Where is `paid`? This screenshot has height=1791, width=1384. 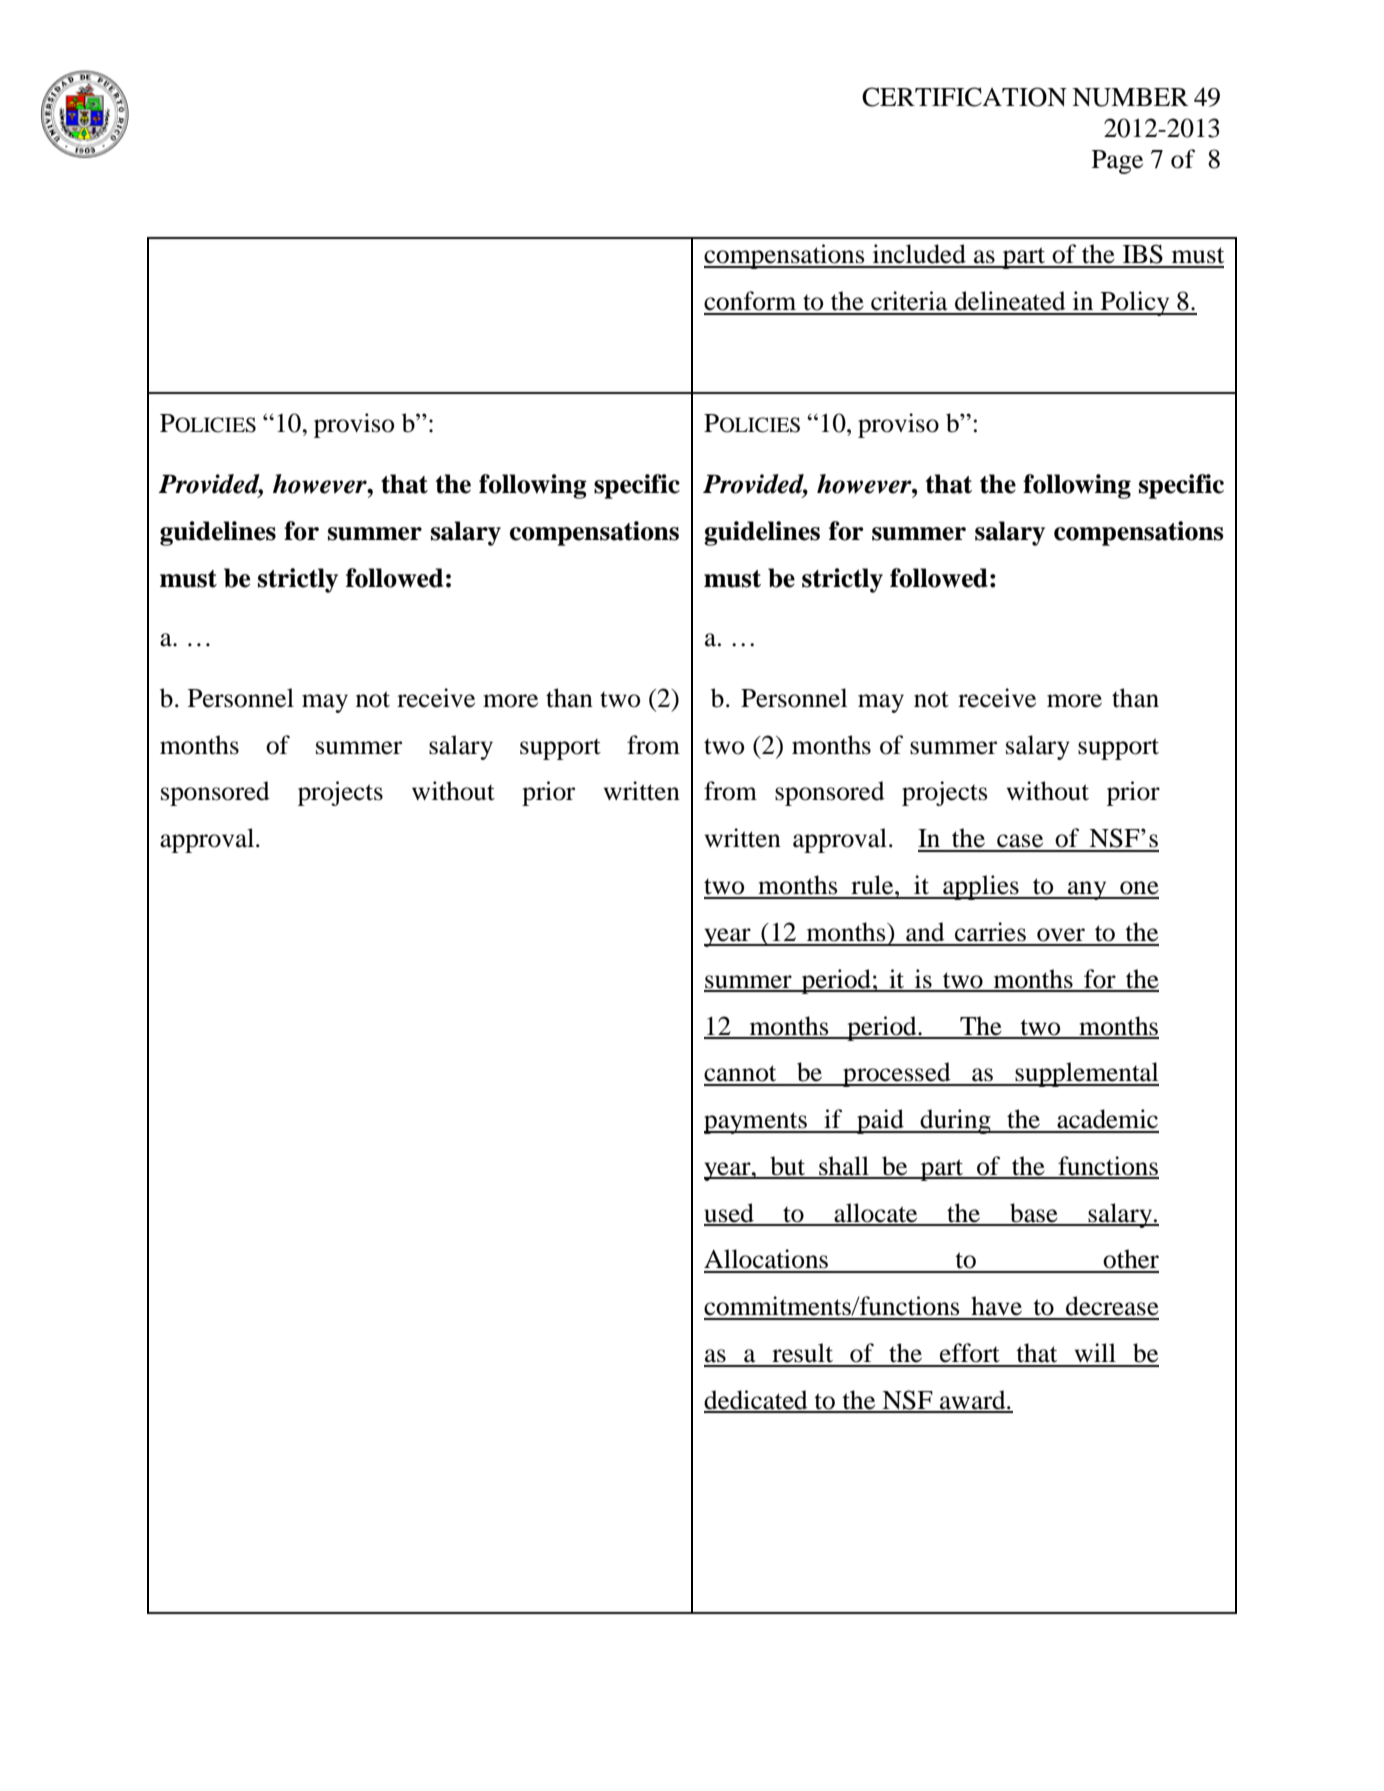
paid is located at coordinates (880, 1121).
